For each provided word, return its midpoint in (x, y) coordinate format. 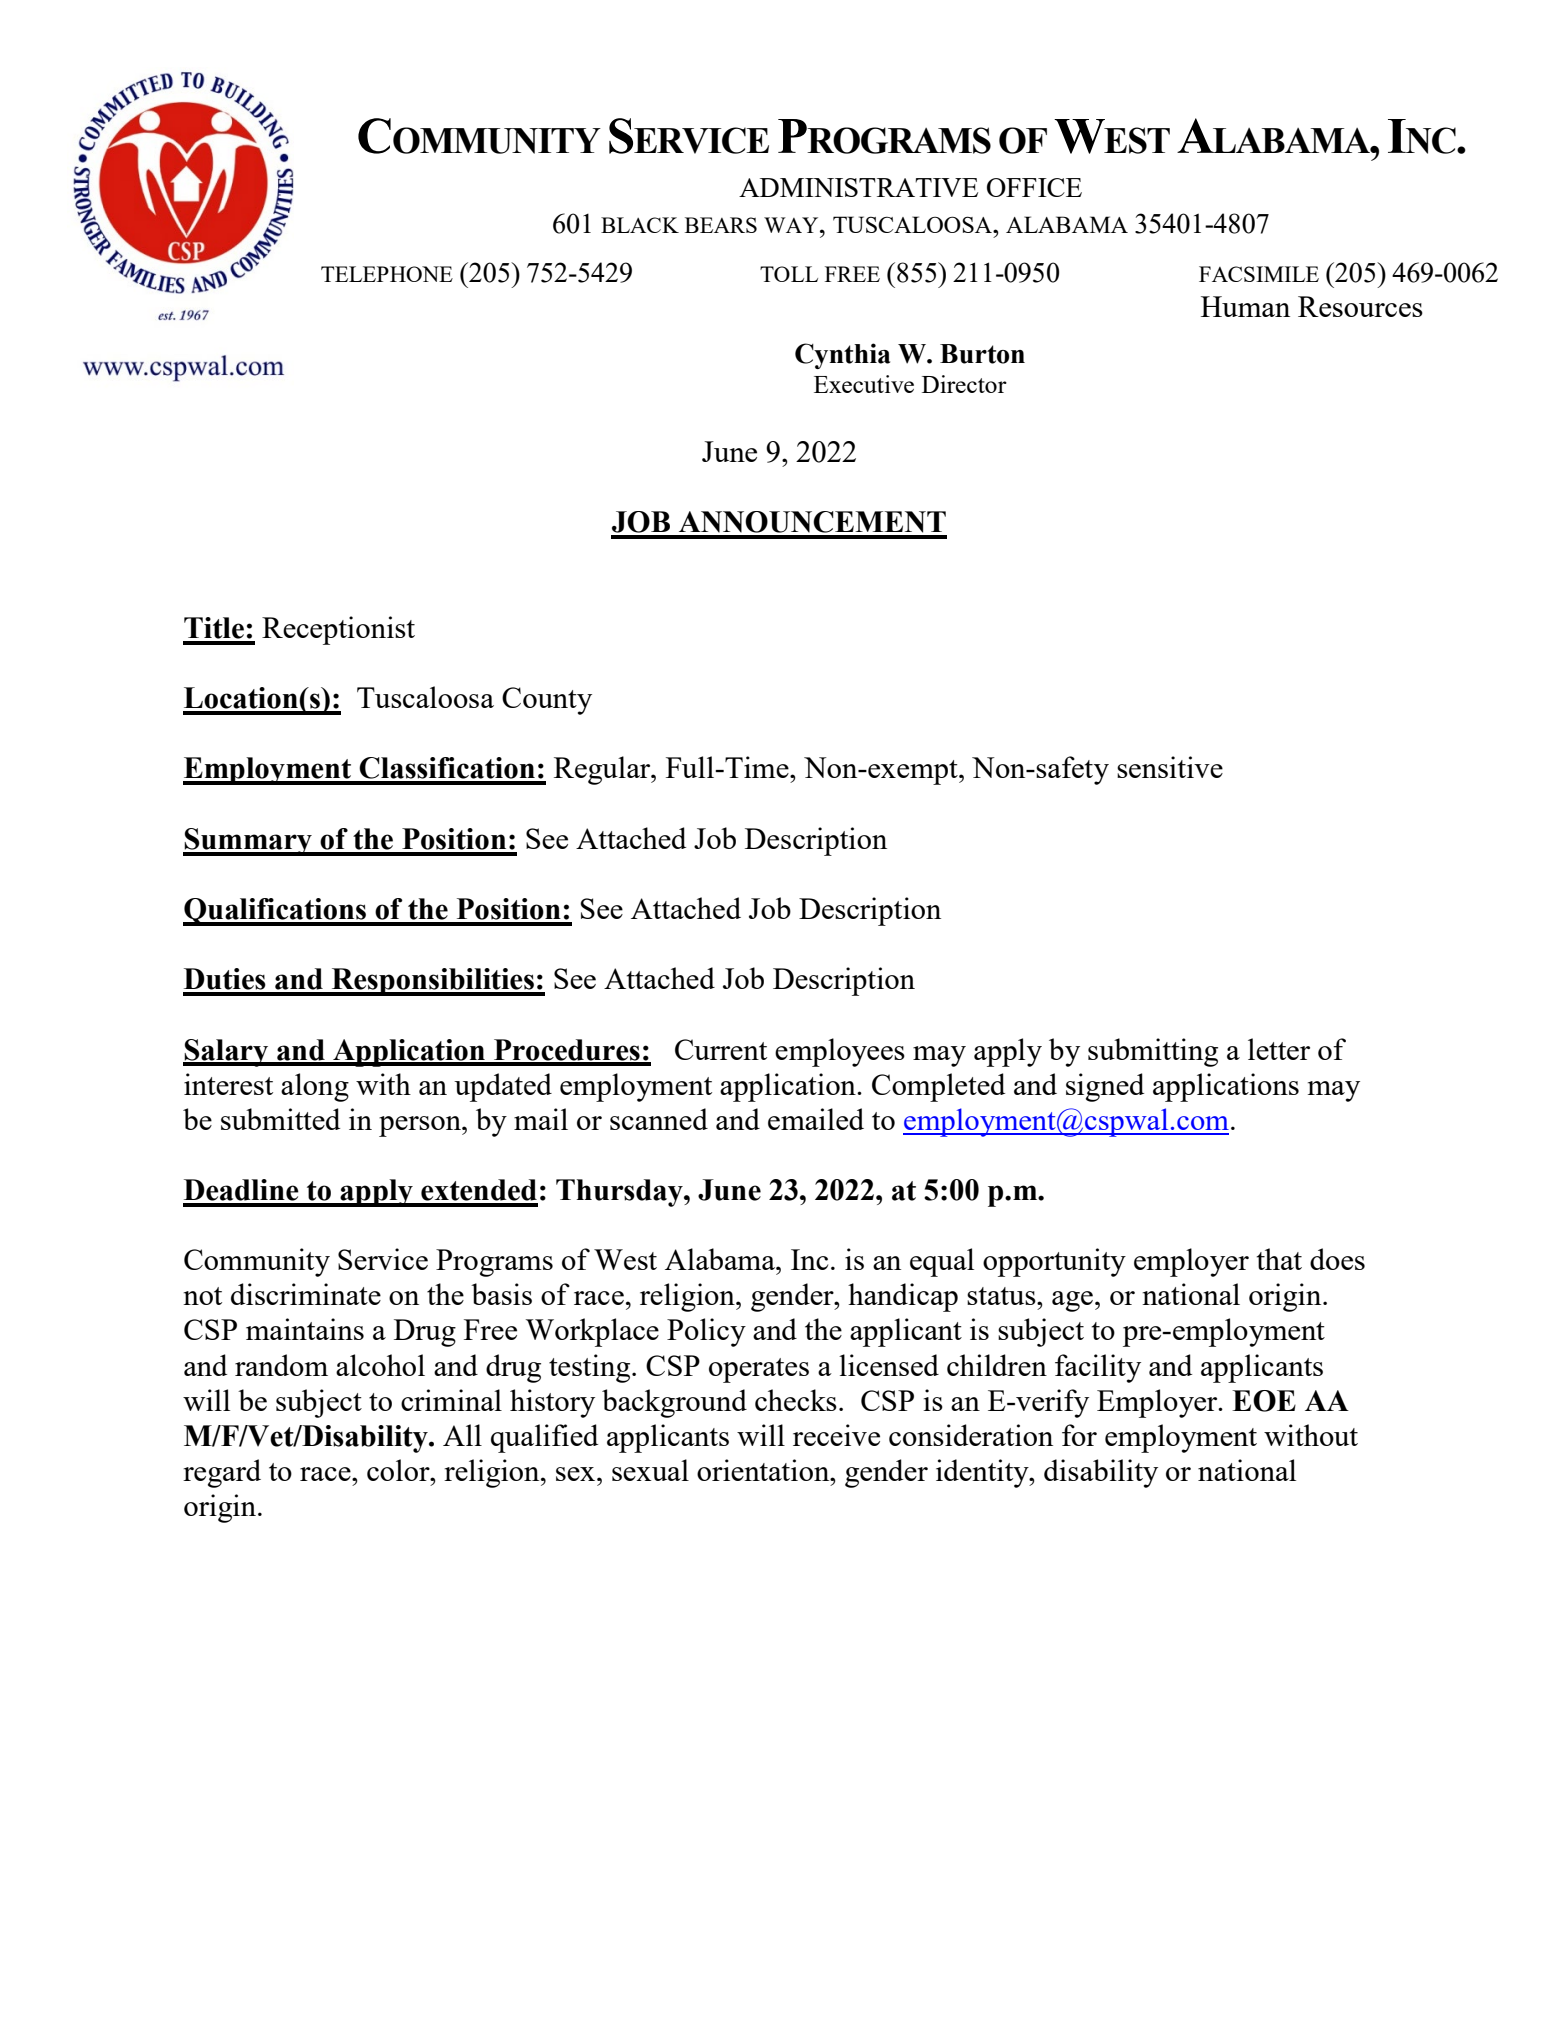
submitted (280, 1119)
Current (721, 1049)
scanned (659, 1119)
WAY (792, 225)
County (547, 701)
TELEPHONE (387, 274)
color (399, 1470)
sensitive (1170, 767)
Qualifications (275, 912)
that (1279, 1259)
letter (1279, 1049)
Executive (864, 384)
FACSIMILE (1259, 274)
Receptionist (338, 630)
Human (1245, 306)
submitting (1153, 1052)
